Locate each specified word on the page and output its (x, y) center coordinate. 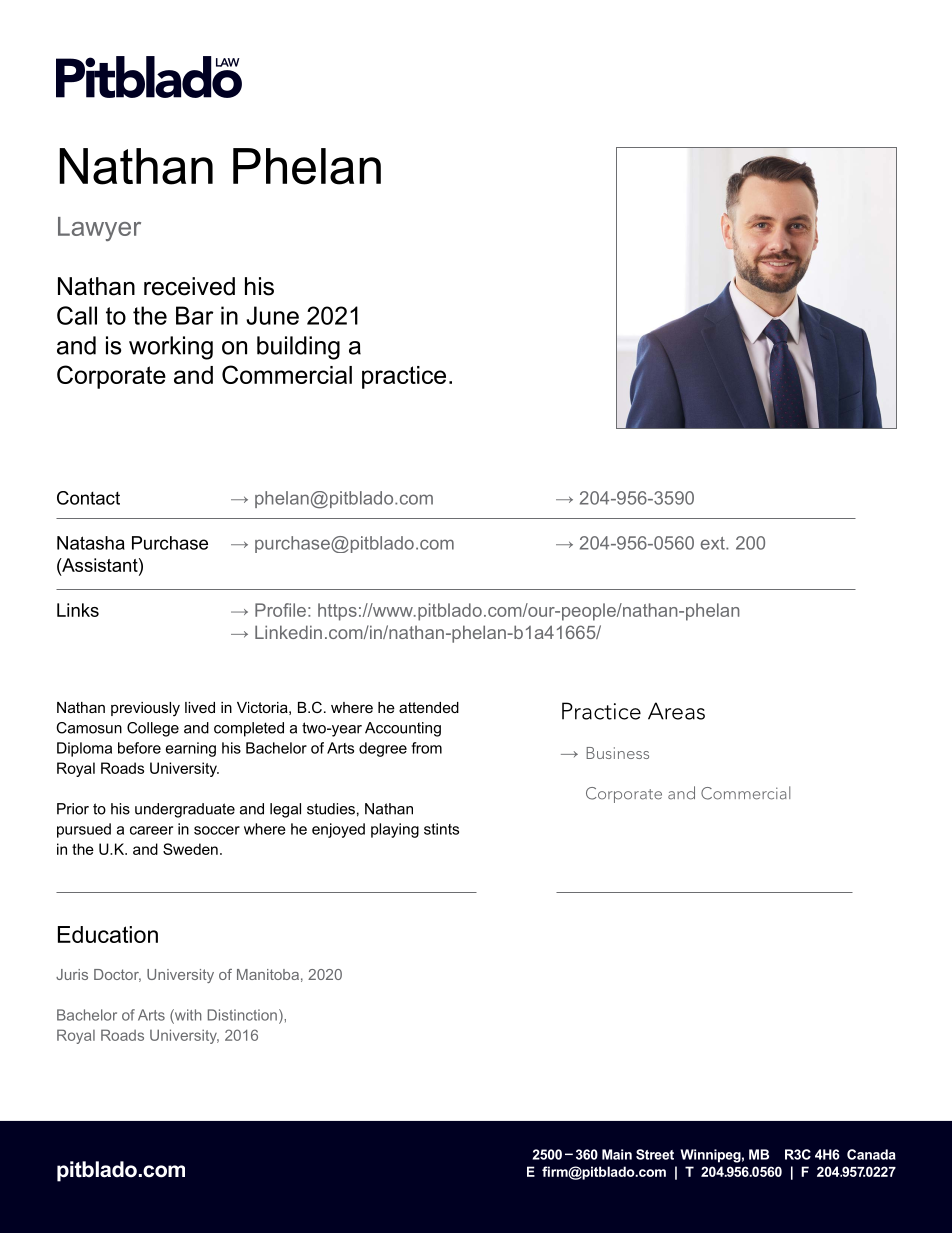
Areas (676, 711)
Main (617, 1154)
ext (714, 543)
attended (429, 707)
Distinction (242, 1015)
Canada (871, 1154)
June (272, 315)
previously (145, 709)
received (189, 286)
